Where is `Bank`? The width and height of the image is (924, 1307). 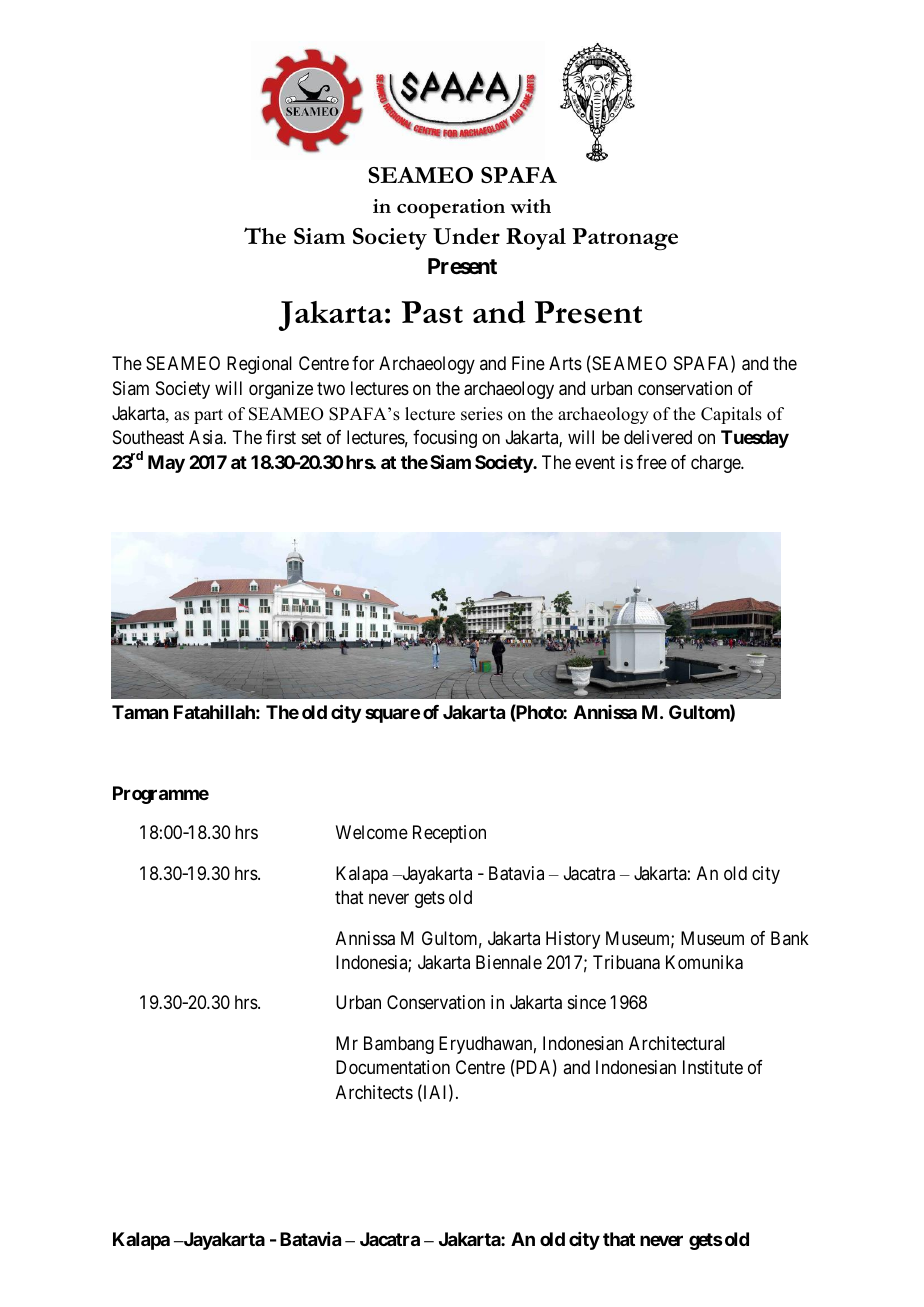
Bank is located at coordinates (790, 938).
